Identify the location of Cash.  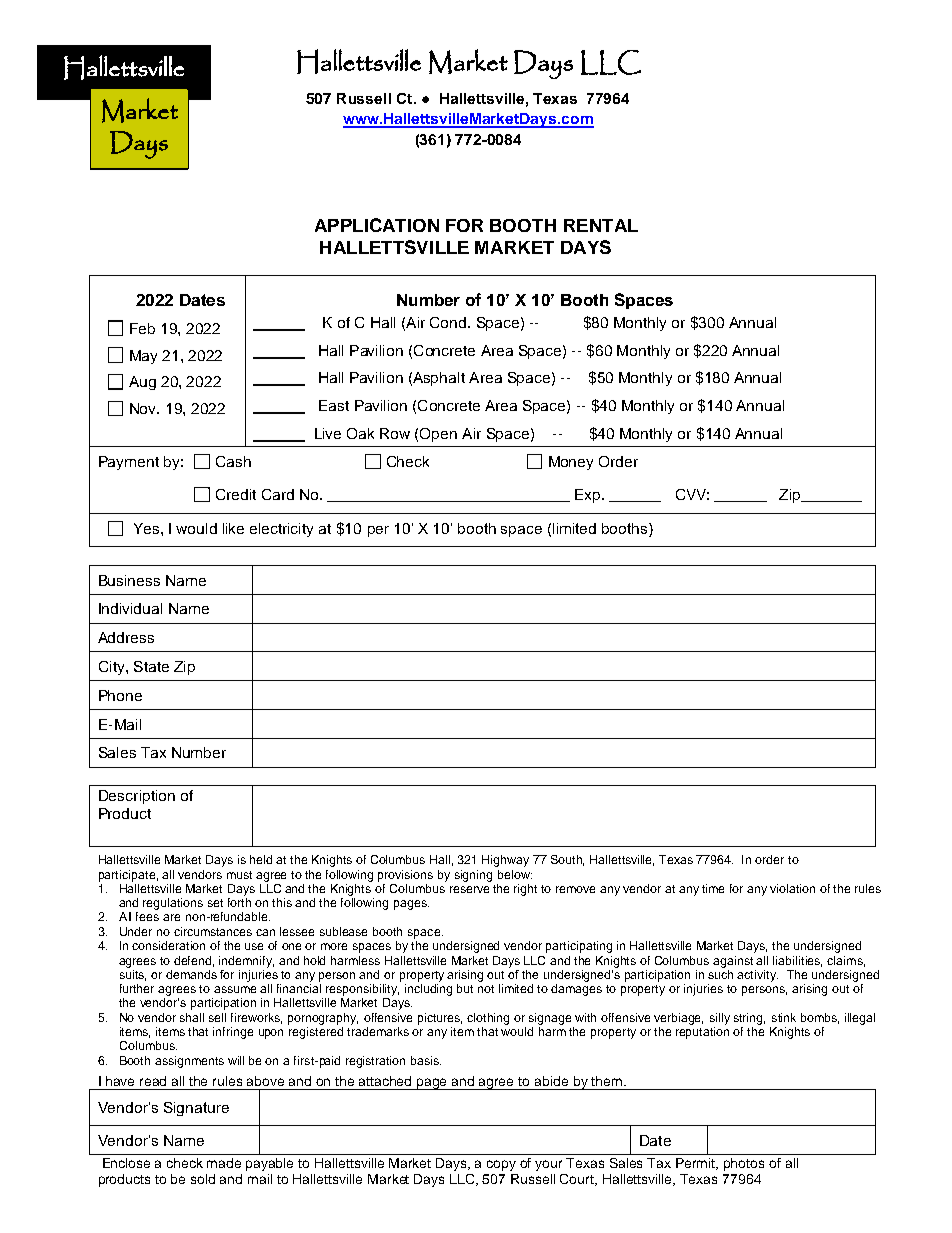
(233, 461).
